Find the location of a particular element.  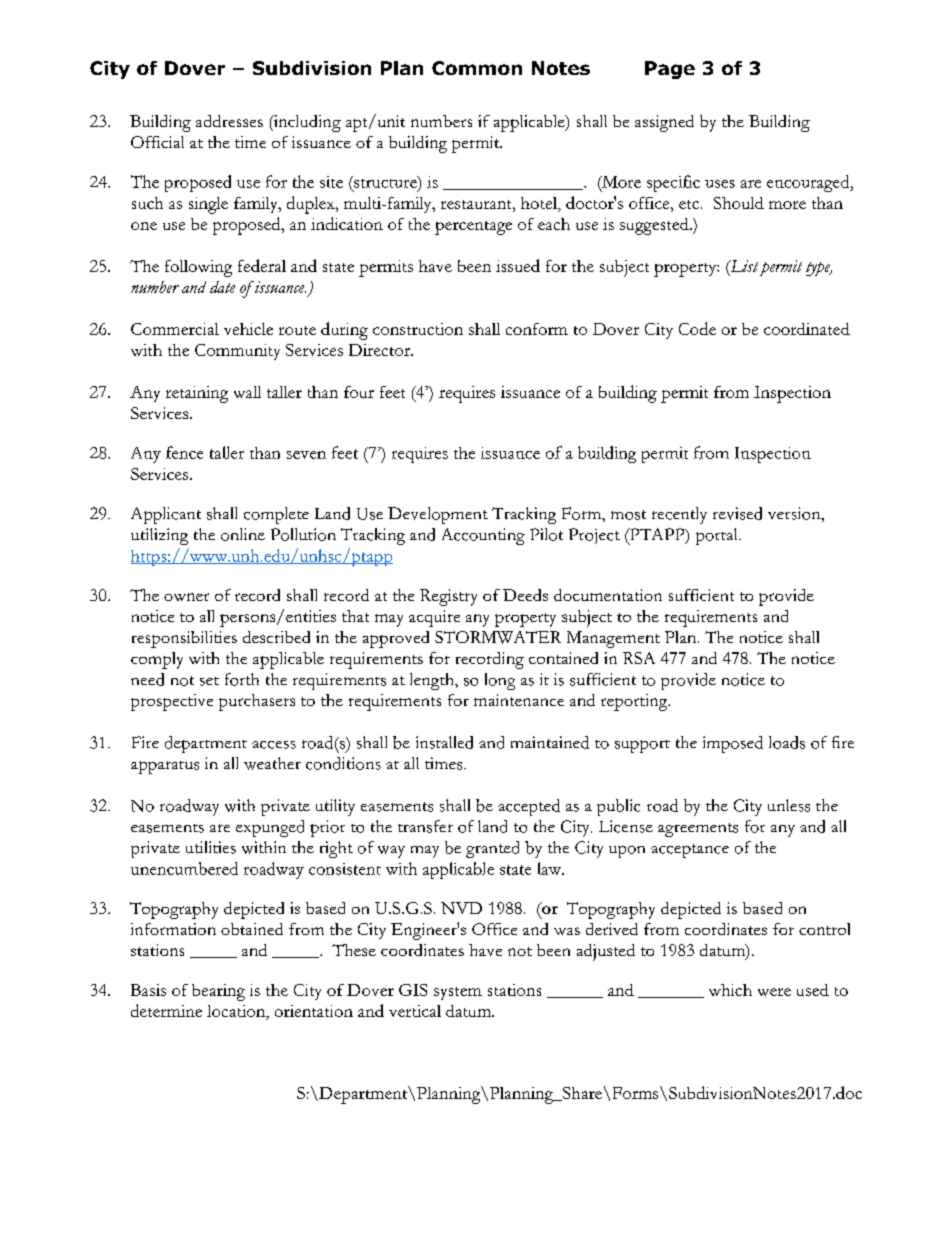

online is located at coordinates (243, 534).
